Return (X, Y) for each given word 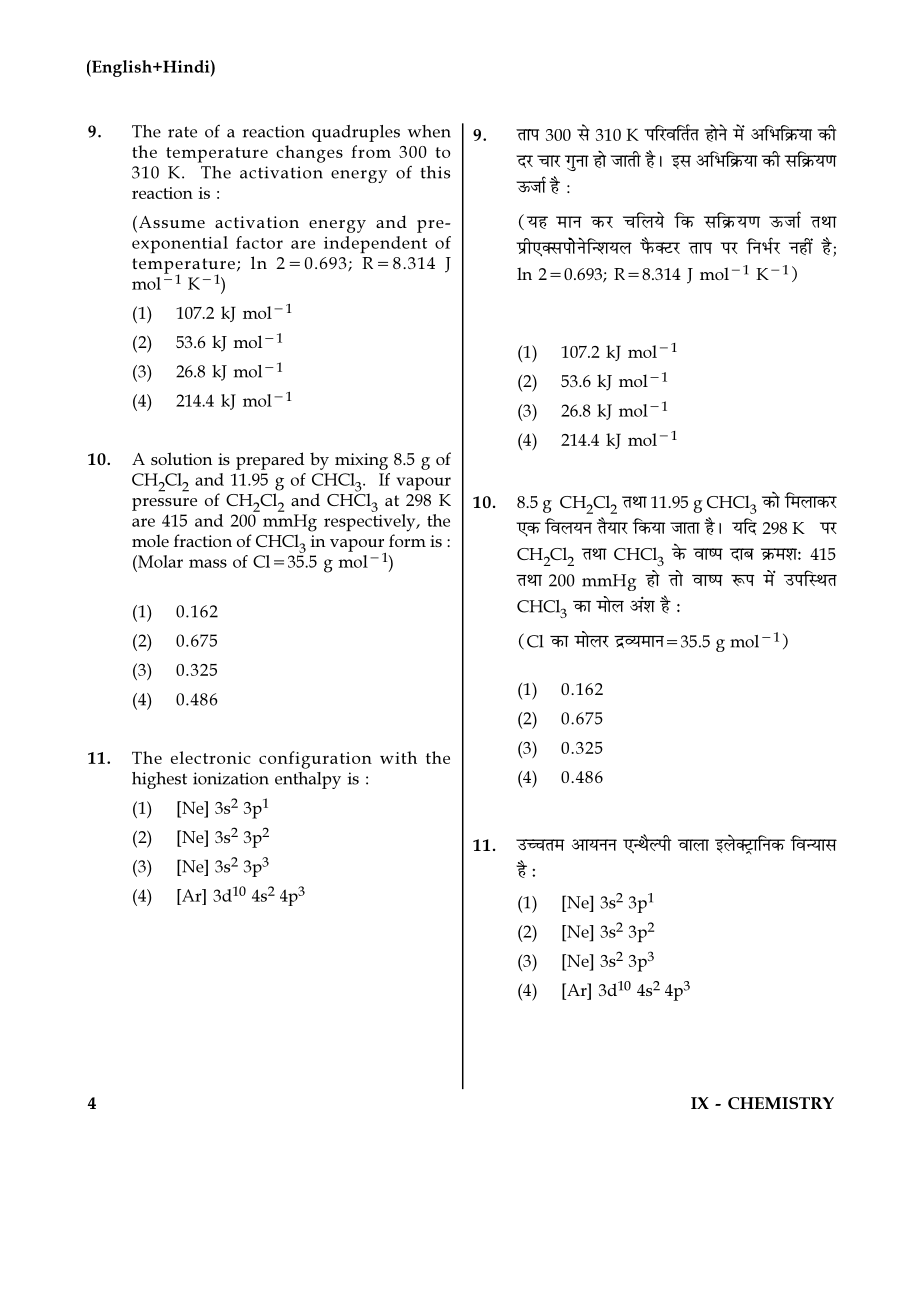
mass (208, 563)
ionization (231, 778)
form (407, 540)
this (435, 172)
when (429, 131)
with (398, 757)
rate (182, 132)
